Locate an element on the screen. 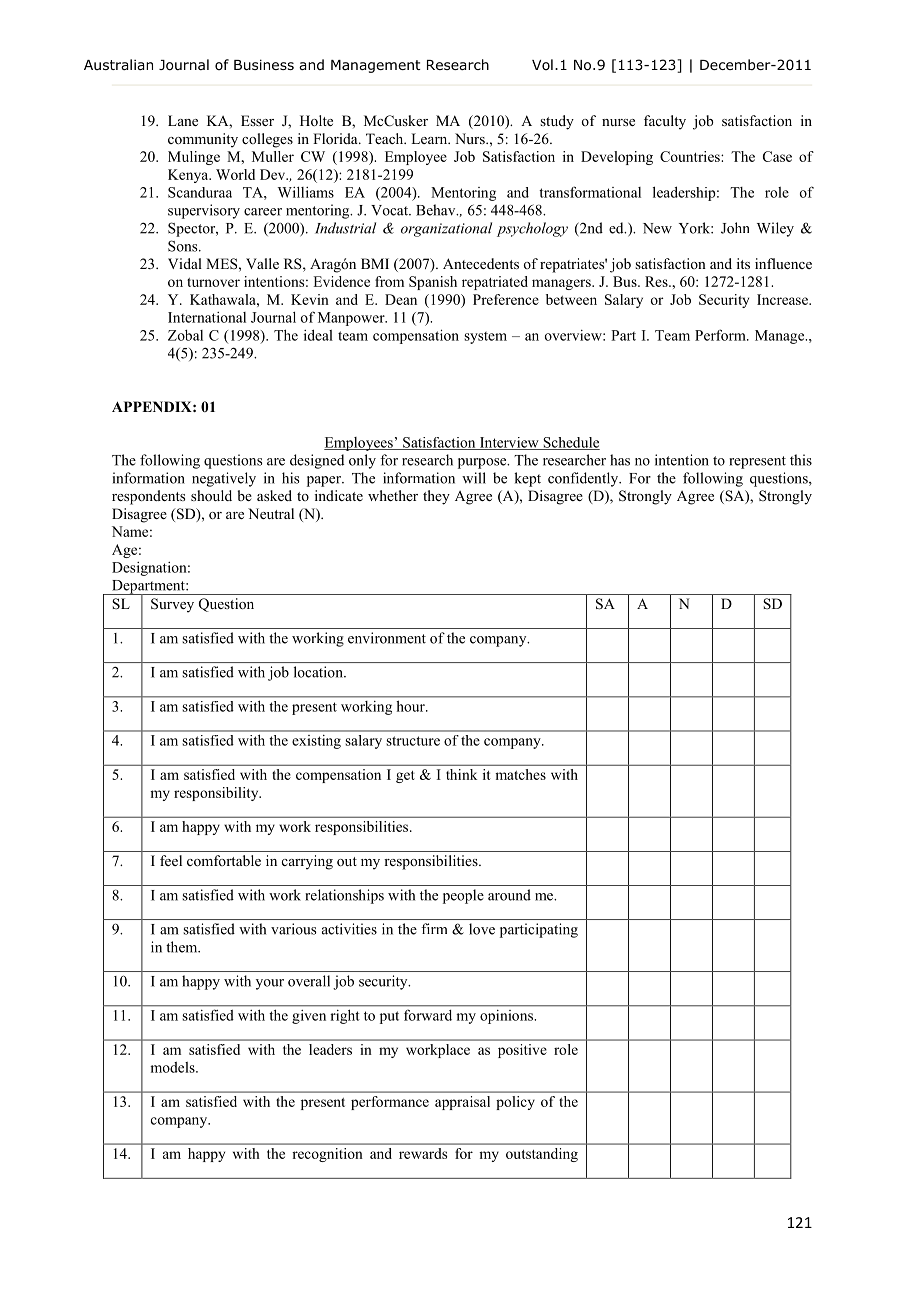 This screenshot has height=1307, width=924. outstanding is located at coordinates (542, 1155).
